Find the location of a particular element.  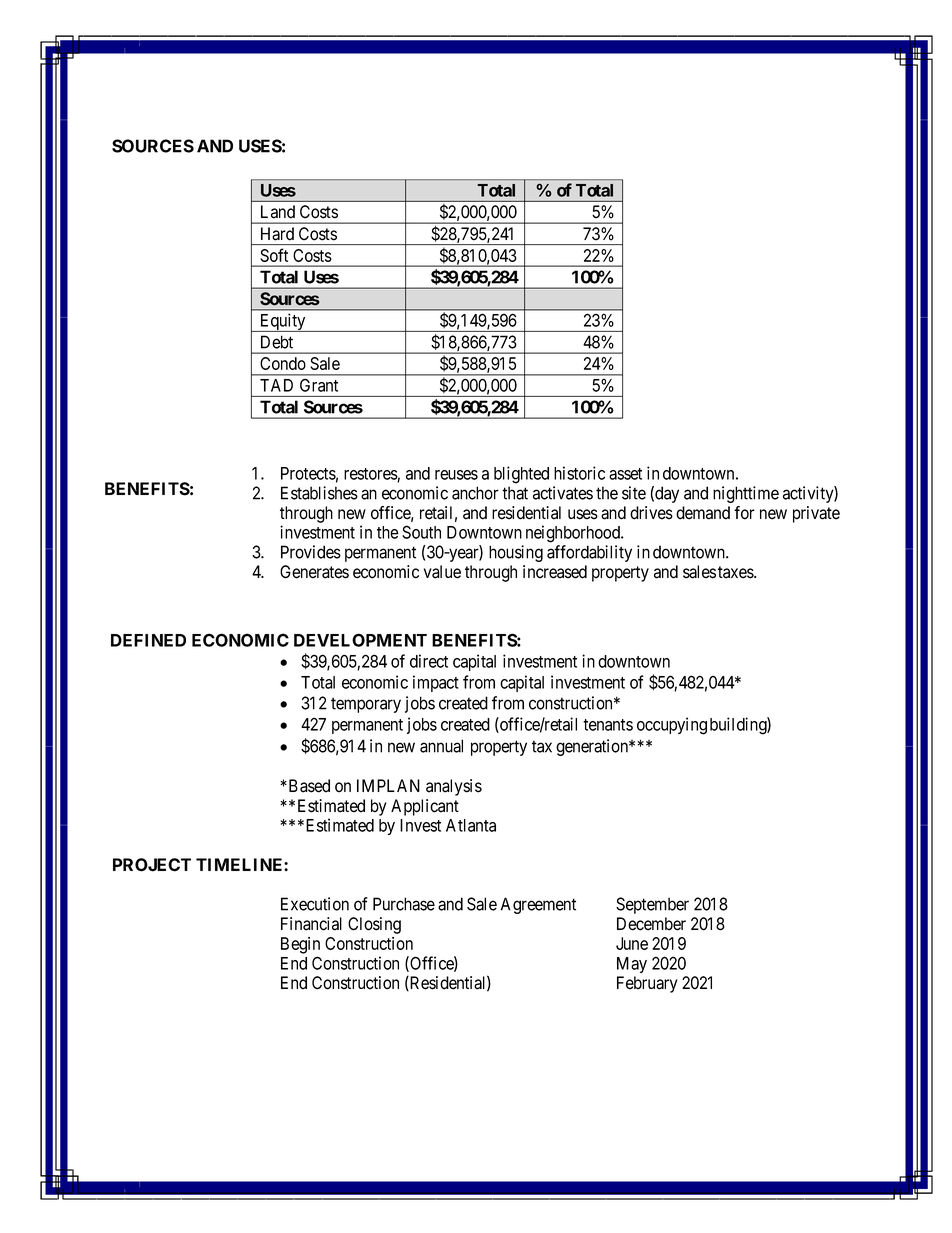

asset is located at coordinates (625, 474).
